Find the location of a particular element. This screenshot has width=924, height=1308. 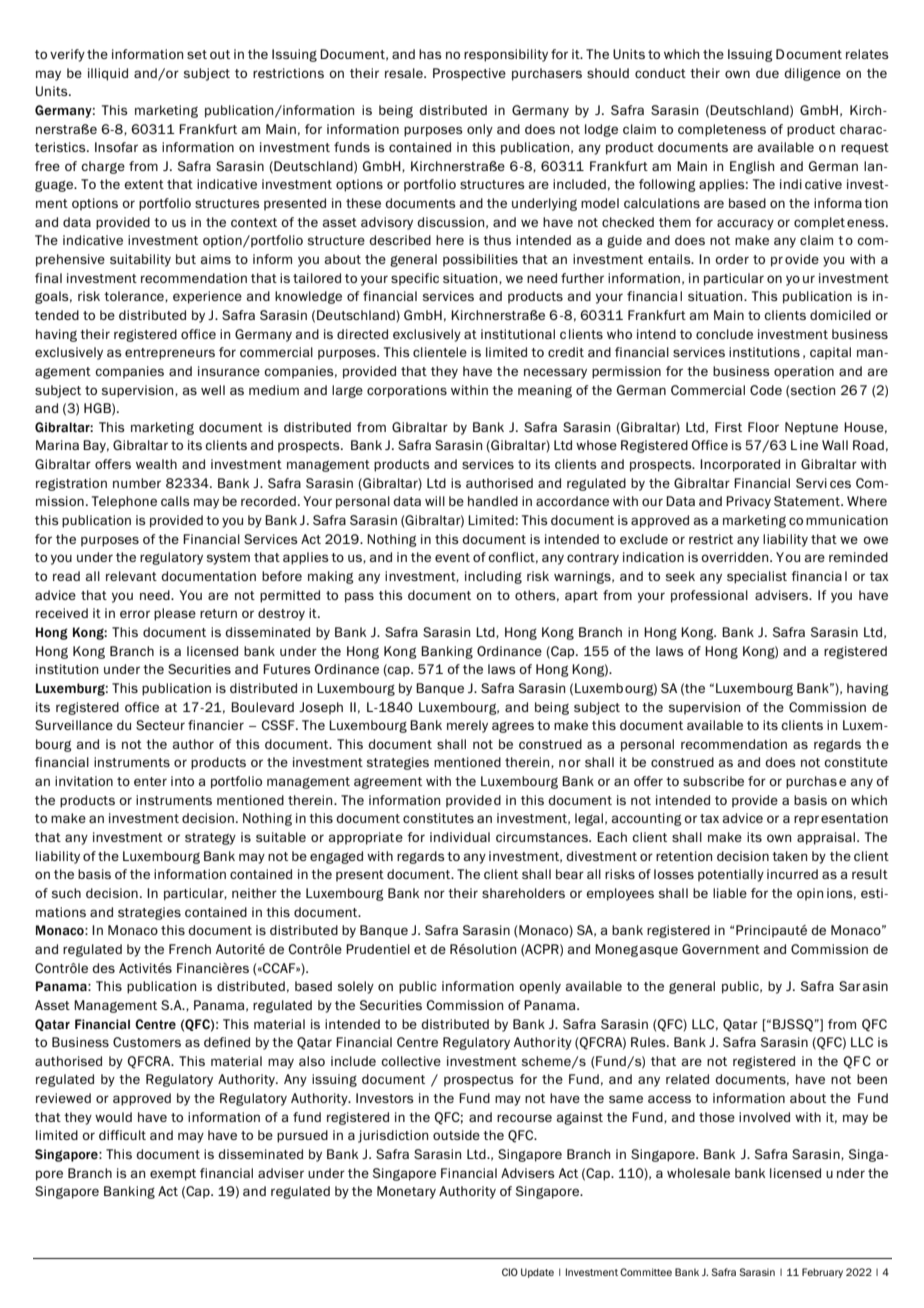

merely is located at coordinates (467, 726).
